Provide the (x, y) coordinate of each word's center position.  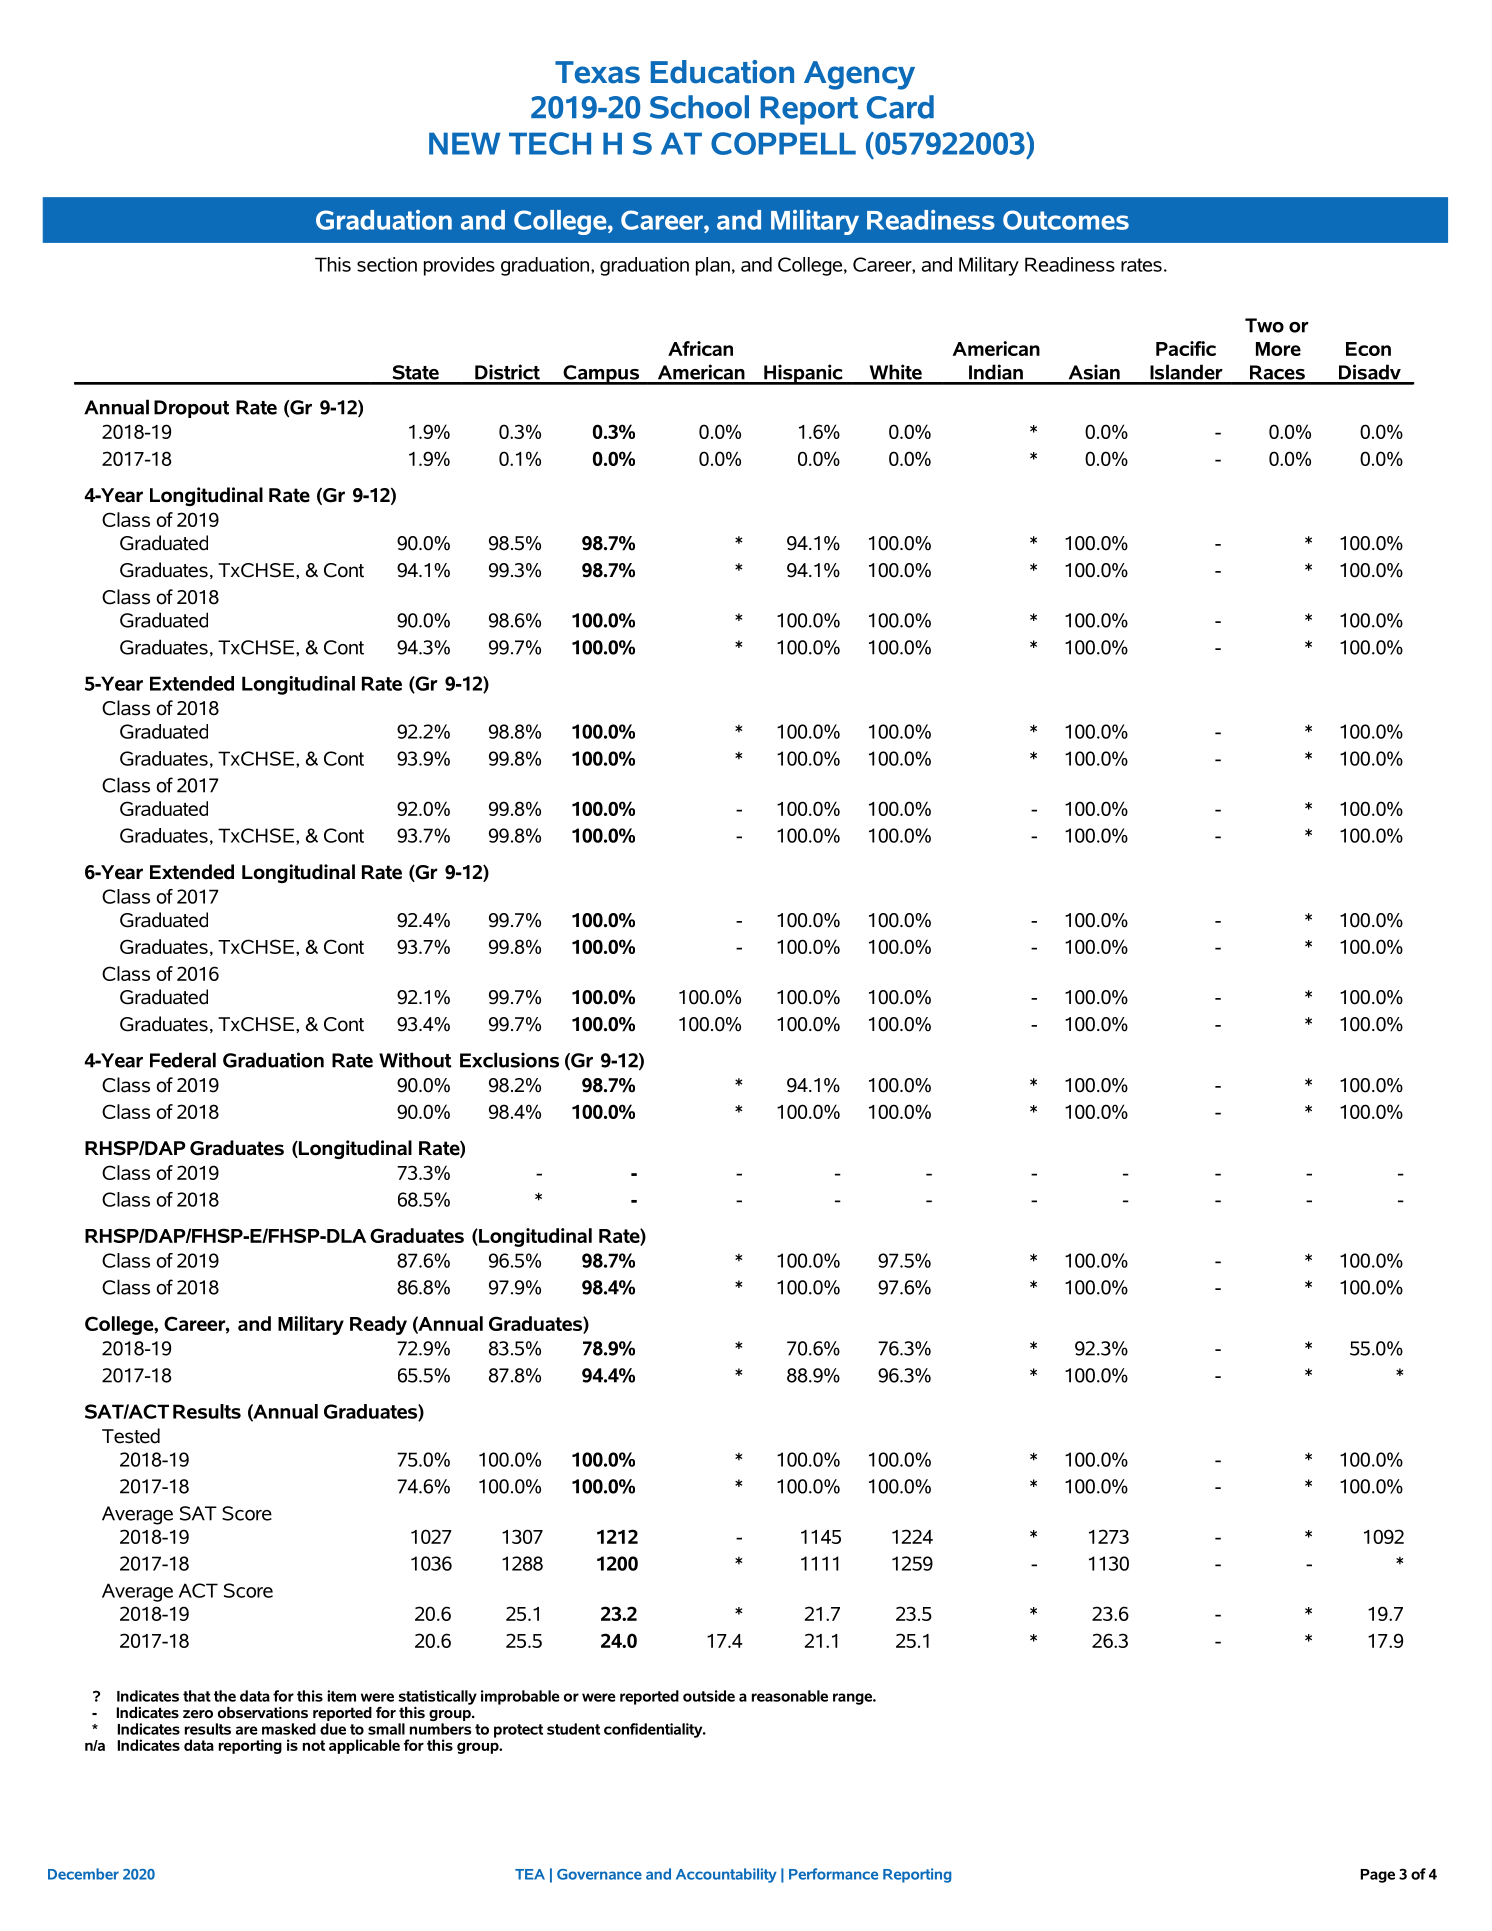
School (699, 107)
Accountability (726, 1875)
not (314, 1745)
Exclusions (509, 1060)
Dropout (191, 409)
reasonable (790, 1696)
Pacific (1186, 348)
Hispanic (803, 374)
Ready (378, 1325)
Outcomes (1066, 220)
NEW (464, 143)
